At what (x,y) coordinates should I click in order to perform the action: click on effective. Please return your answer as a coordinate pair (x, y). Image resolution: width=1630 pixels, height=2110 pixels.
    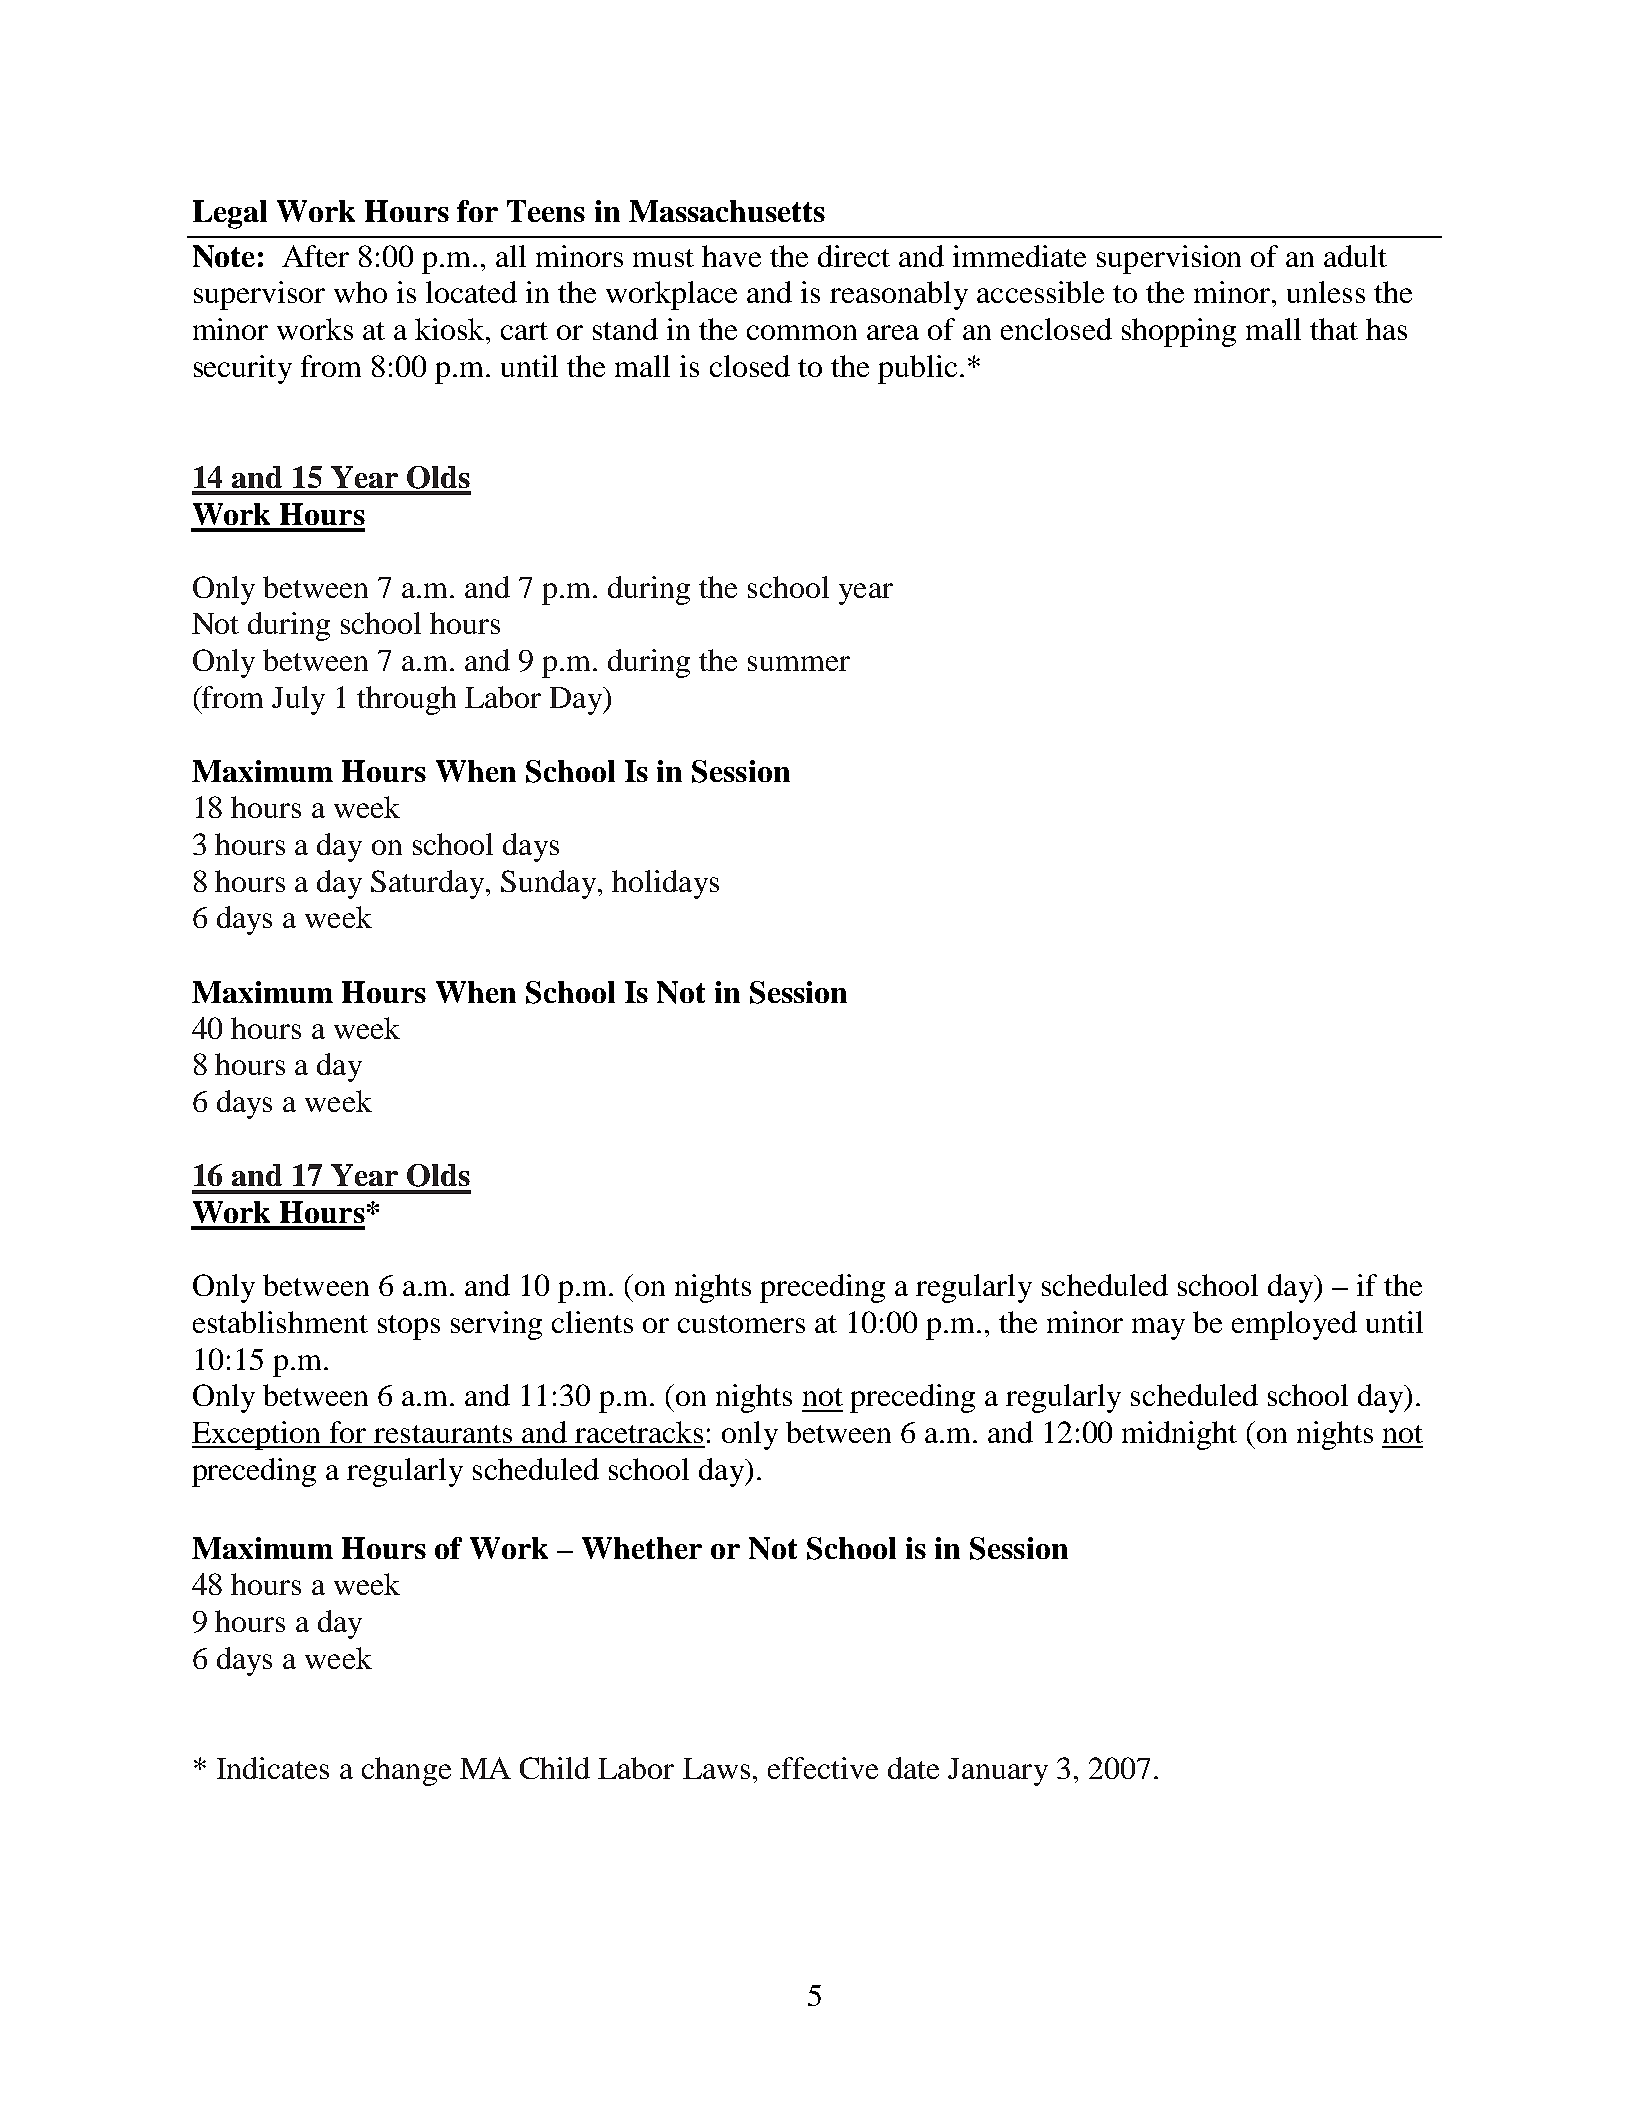
    Looking at the image, I should click on (823, 1768).
